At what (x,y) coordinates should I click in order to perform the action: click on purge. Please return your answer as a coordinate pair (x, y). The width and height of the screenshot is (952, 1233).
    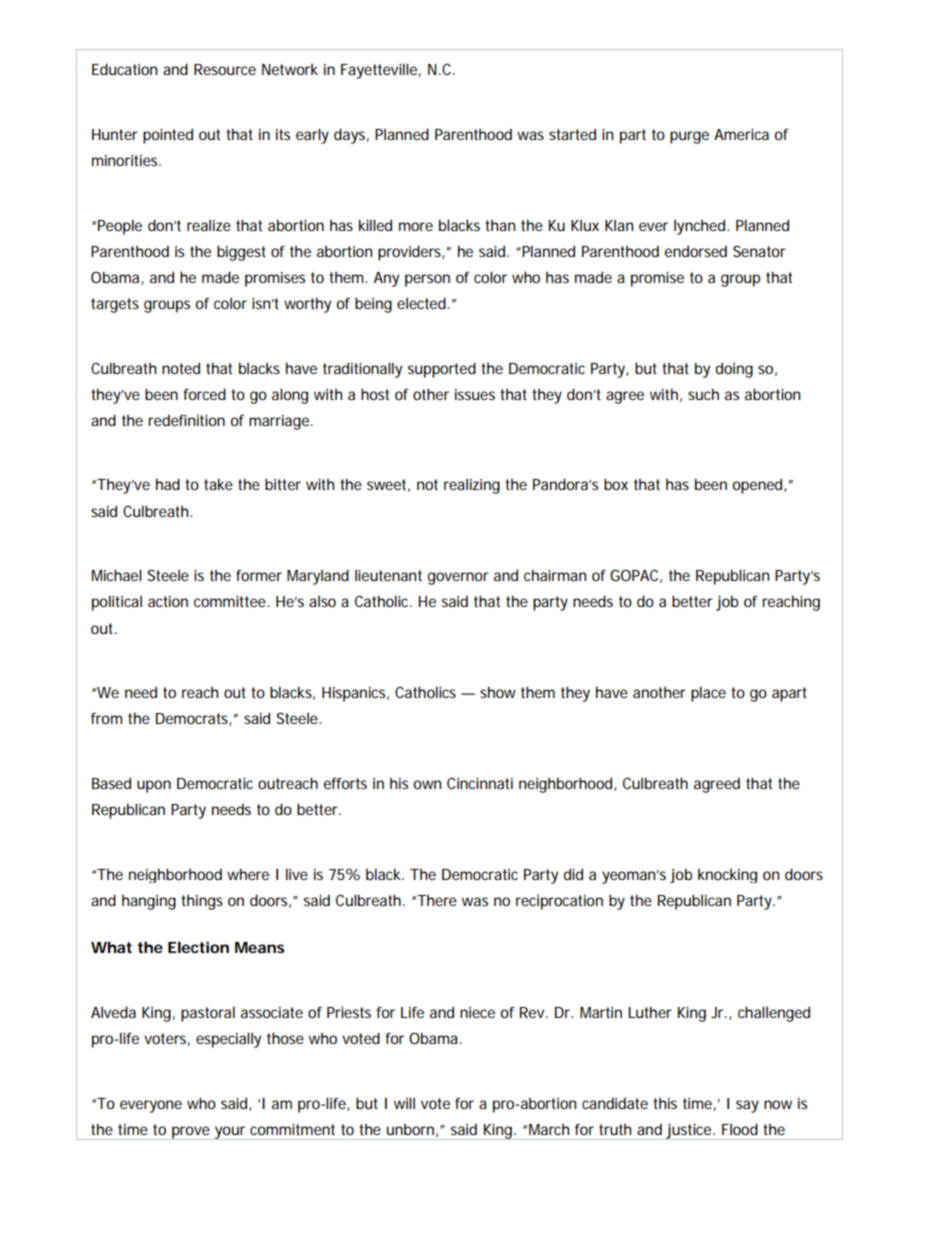
    Looking at the image, I should click on (689, 137).
